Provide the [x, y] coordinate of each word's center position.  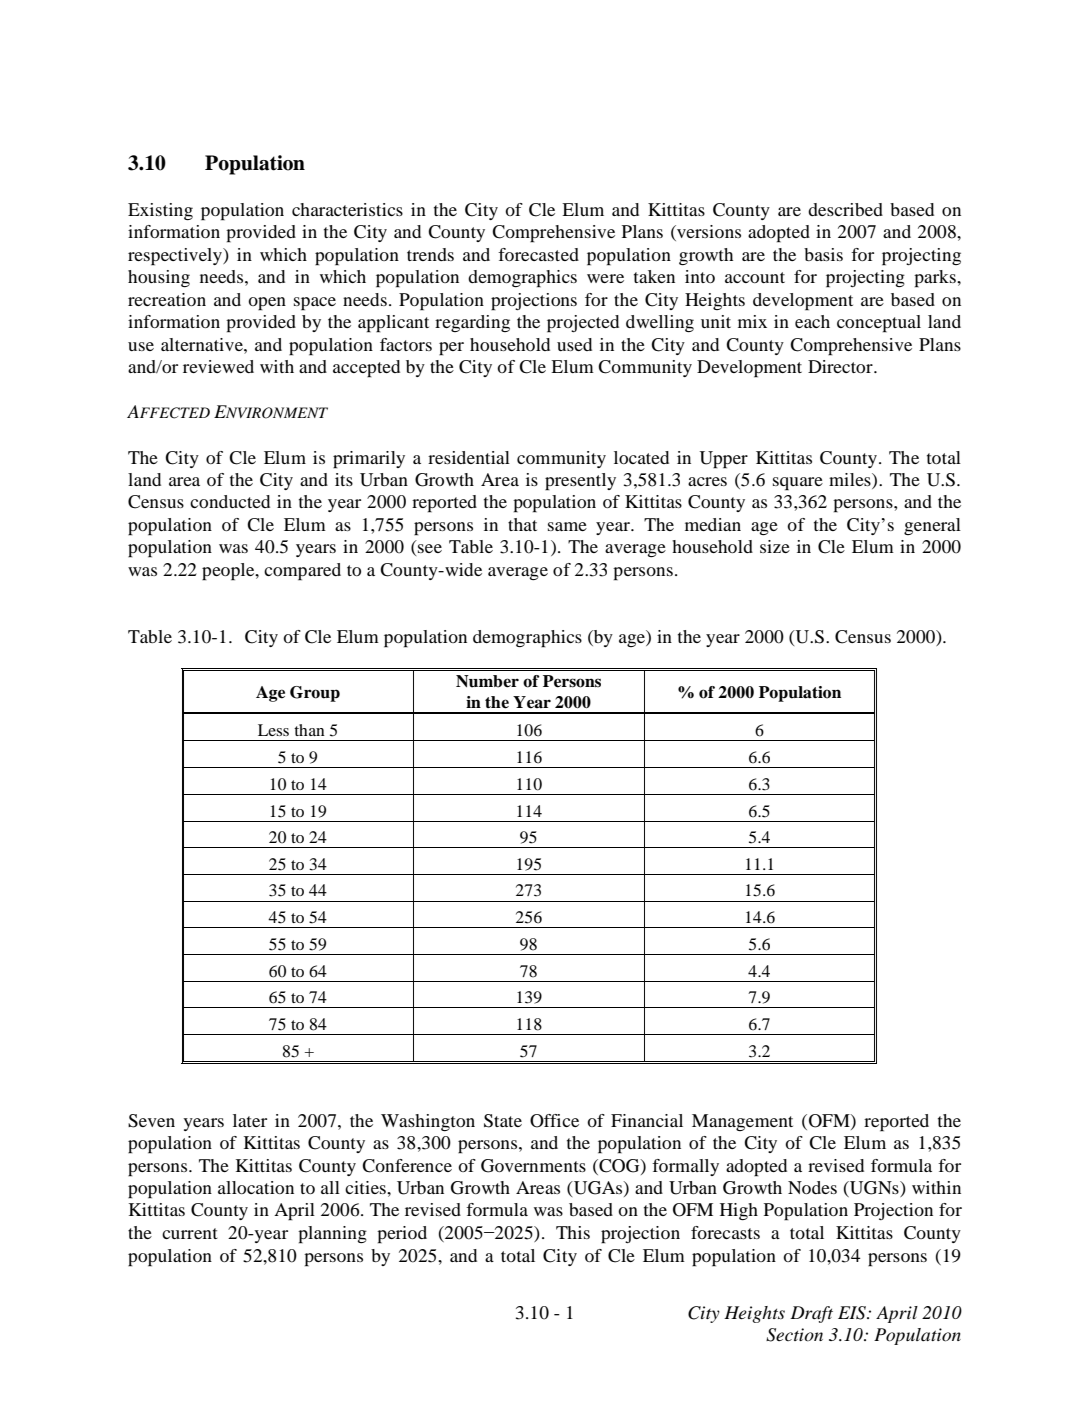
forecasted [538, 254]
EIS [853, 1313]
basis [823, 254]
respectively [176, 257]
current [190, 1233]
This [573, 1232]
